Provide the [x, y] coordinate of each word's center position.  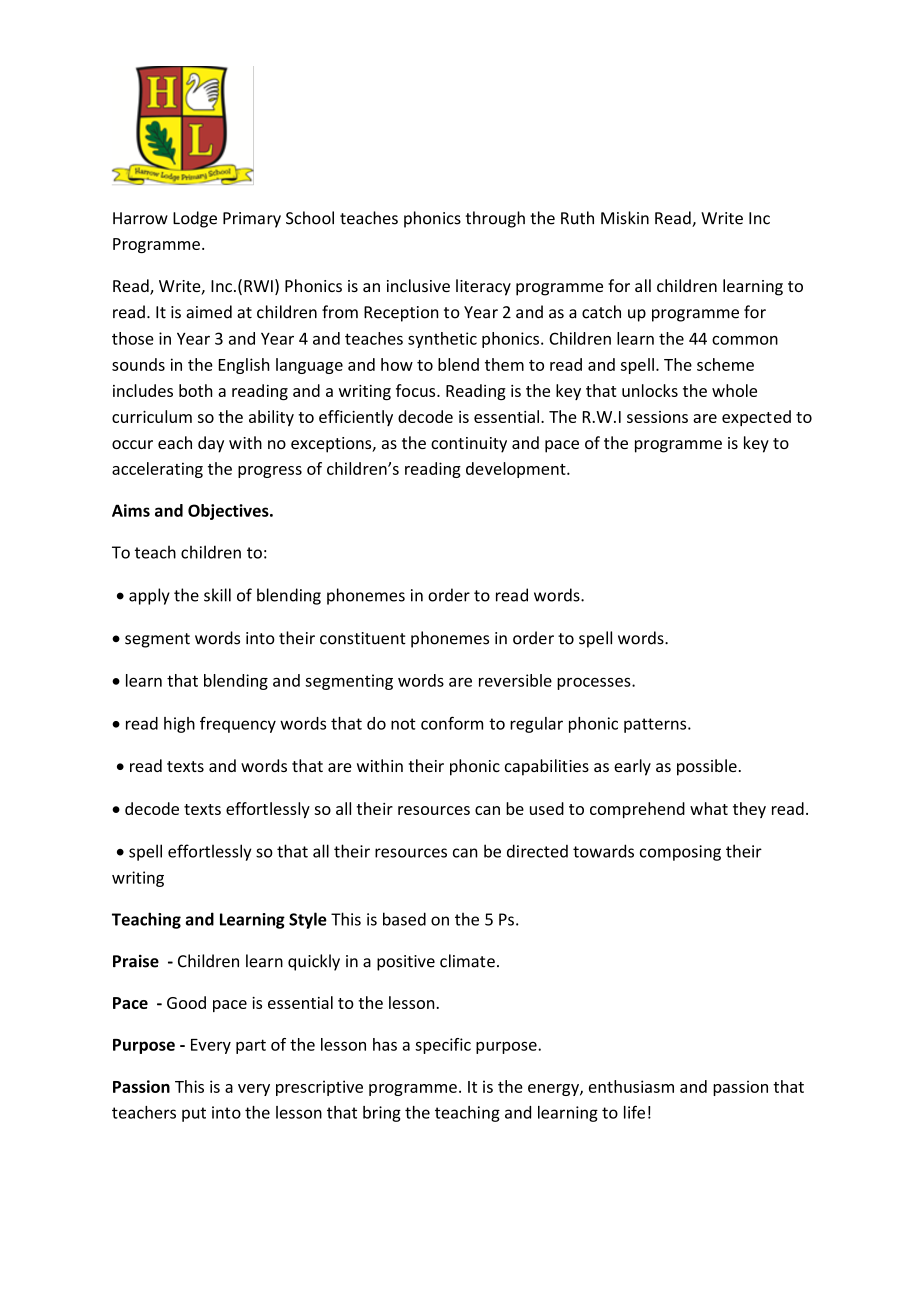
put [194, 1114]
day [211, 444]
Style [308, 920]
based [404, 919]
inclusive [418, 285]
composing [680, 853]
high [179, 725]
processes [595, 684]
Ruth [577, 218]
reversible [515, 680]
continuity [469, 445]
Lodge [195, 219]
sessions [657, 417]
